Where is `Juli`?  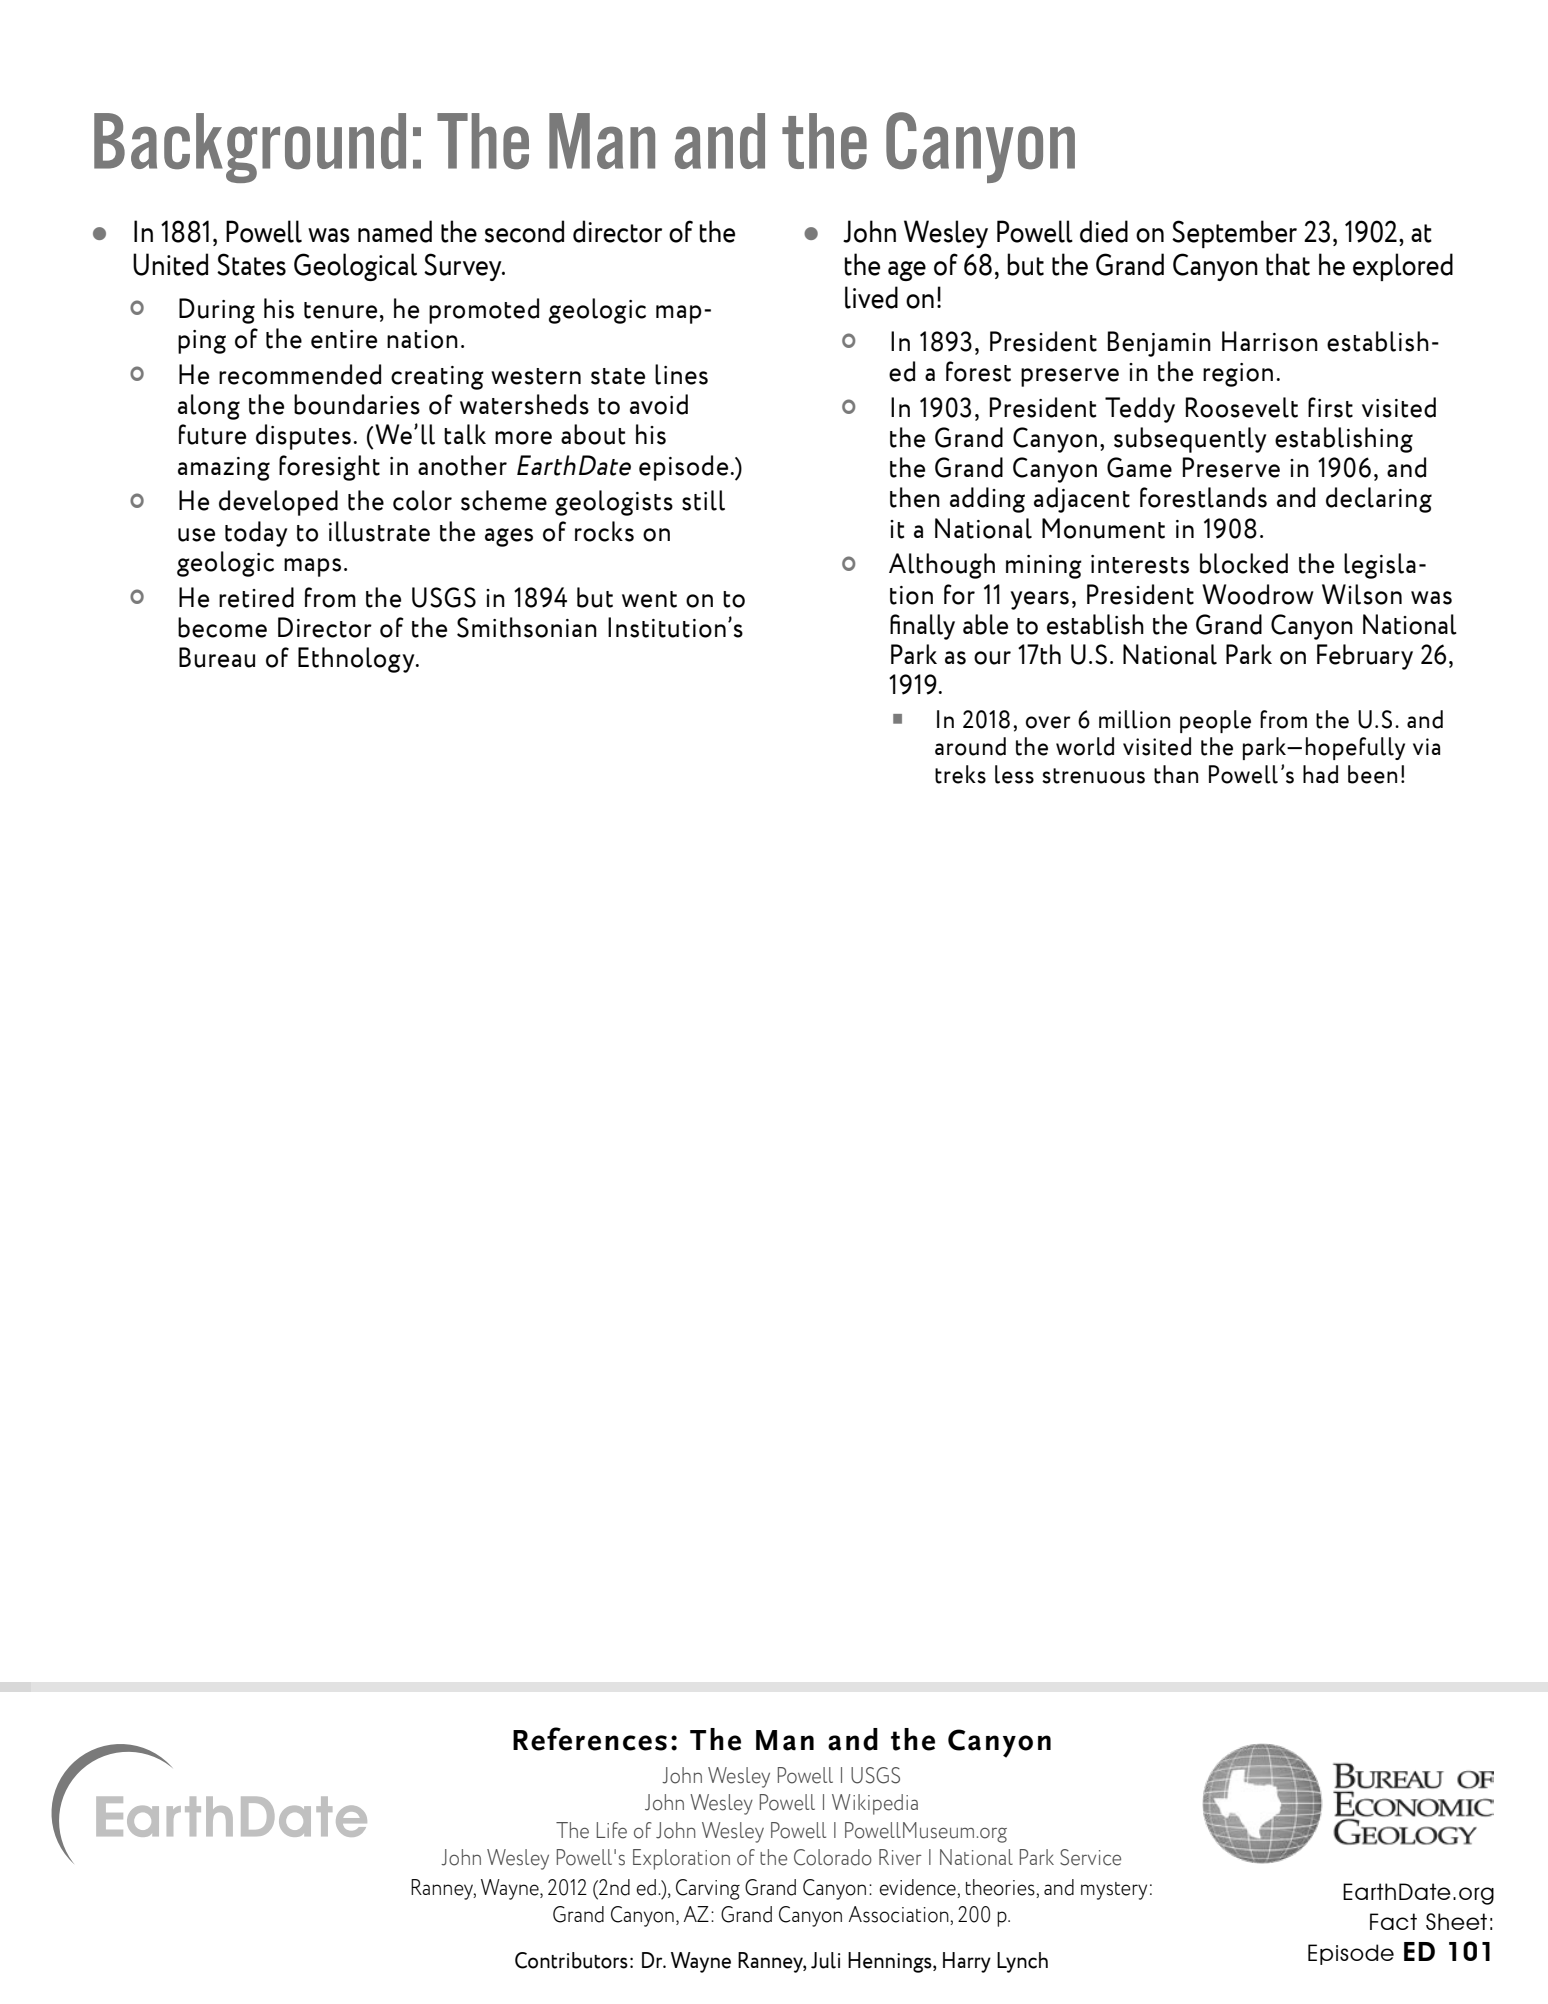 Juli is located at coordinates (825, 1960).
